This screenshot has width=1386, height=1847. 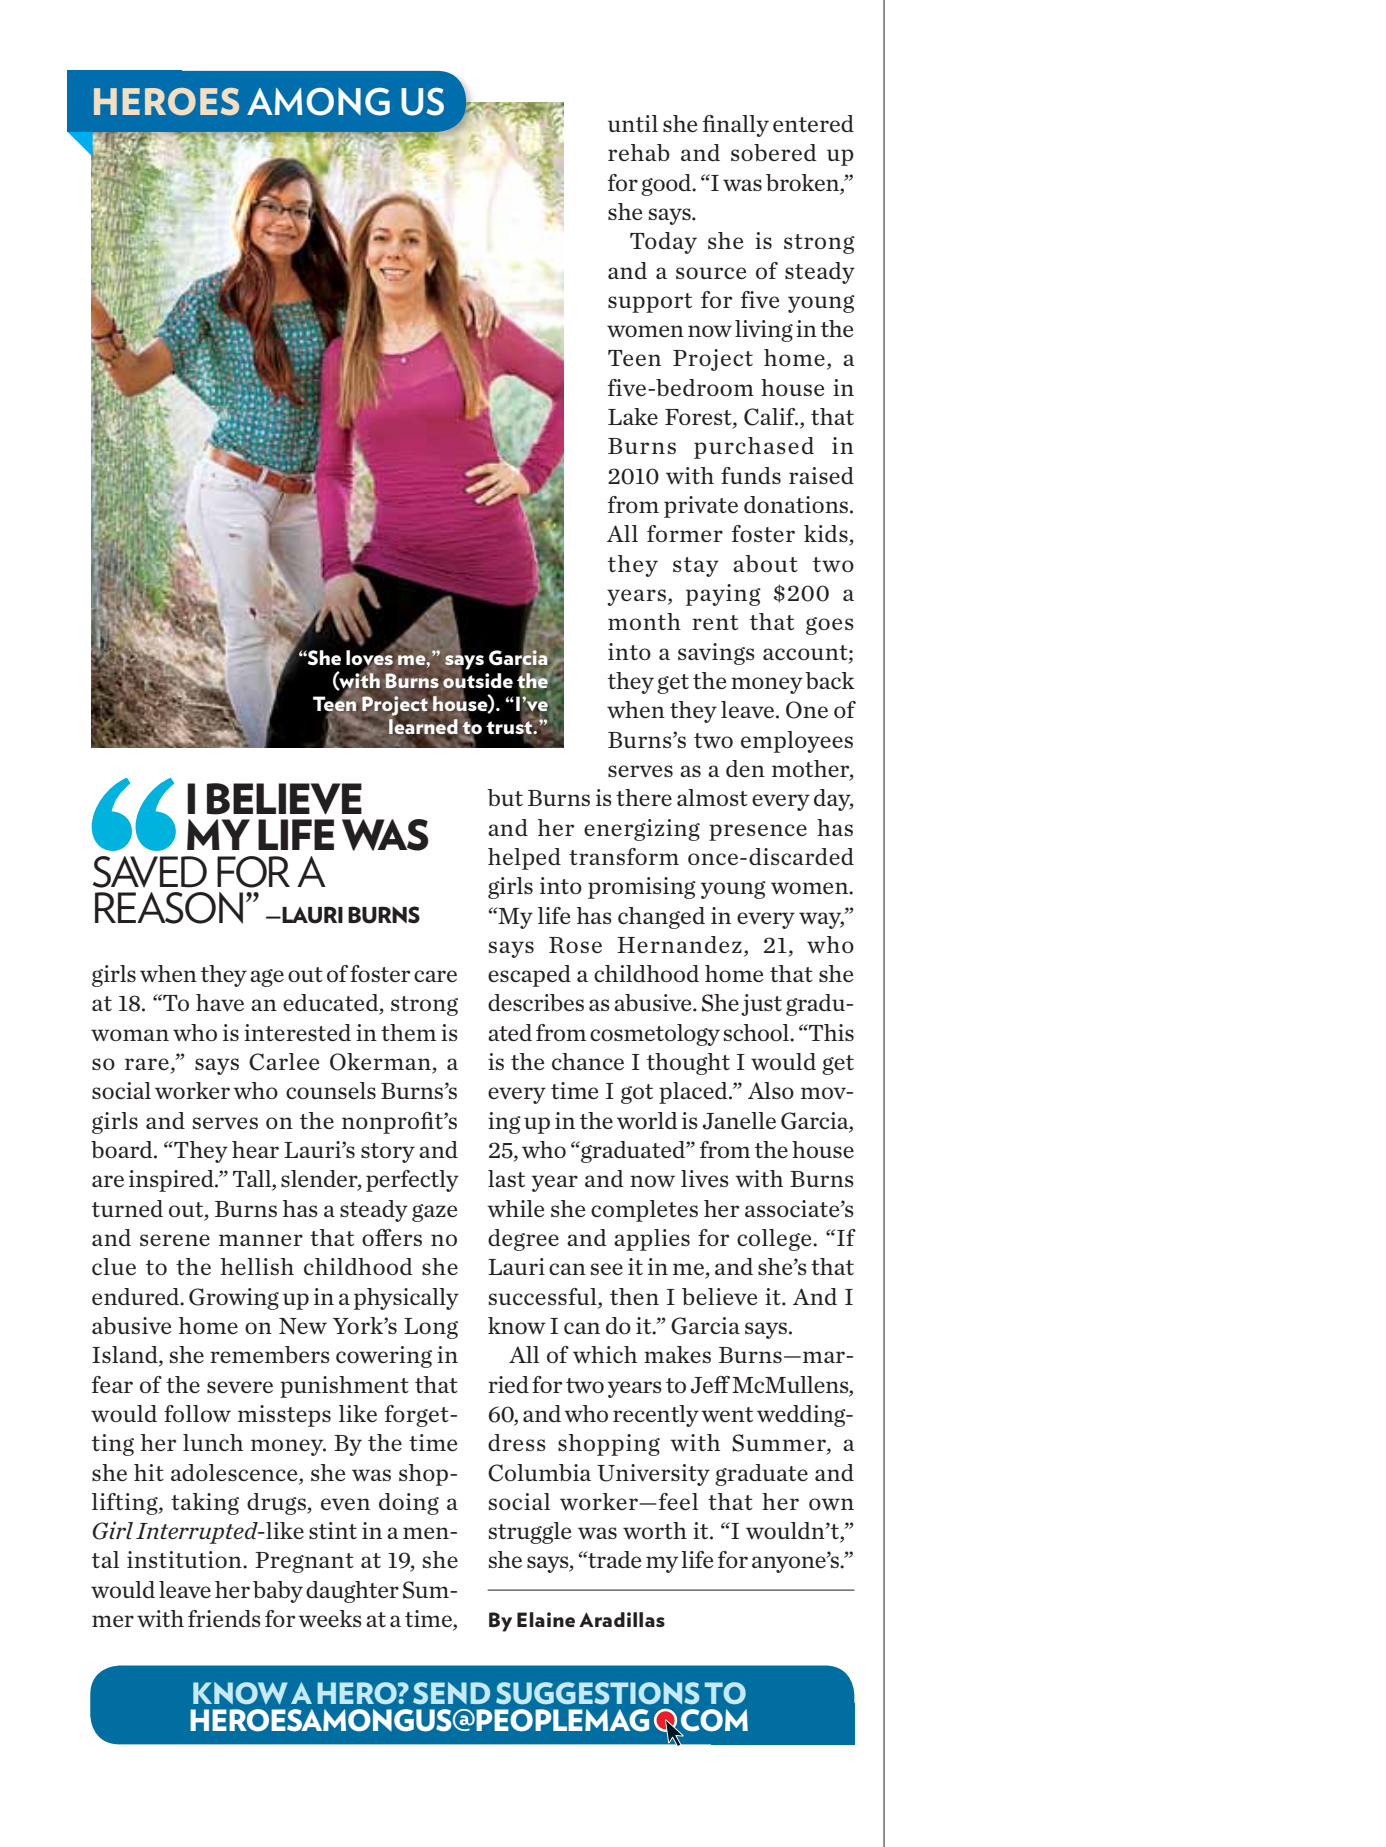 What do you see at coordinates (639, 152) in the screenshot?
I see `rehab` at bounding box center [639, 152].
